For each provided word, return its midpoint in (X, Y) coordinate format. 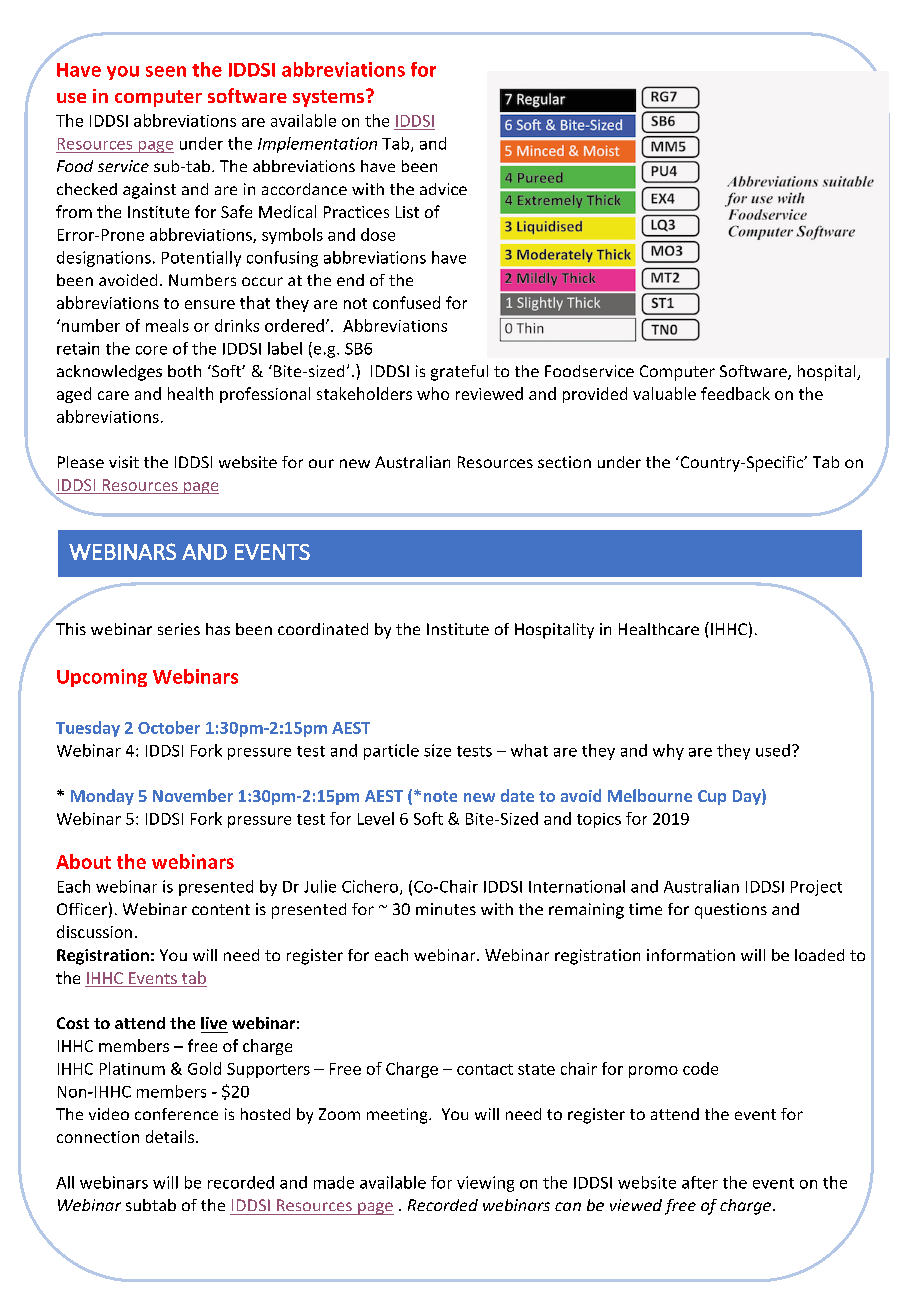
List (407, 212)
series (179, 629)
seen (166, 71)
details (170, 1136)
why (668, 752)
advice (443, 189)
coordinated (323, 629)
